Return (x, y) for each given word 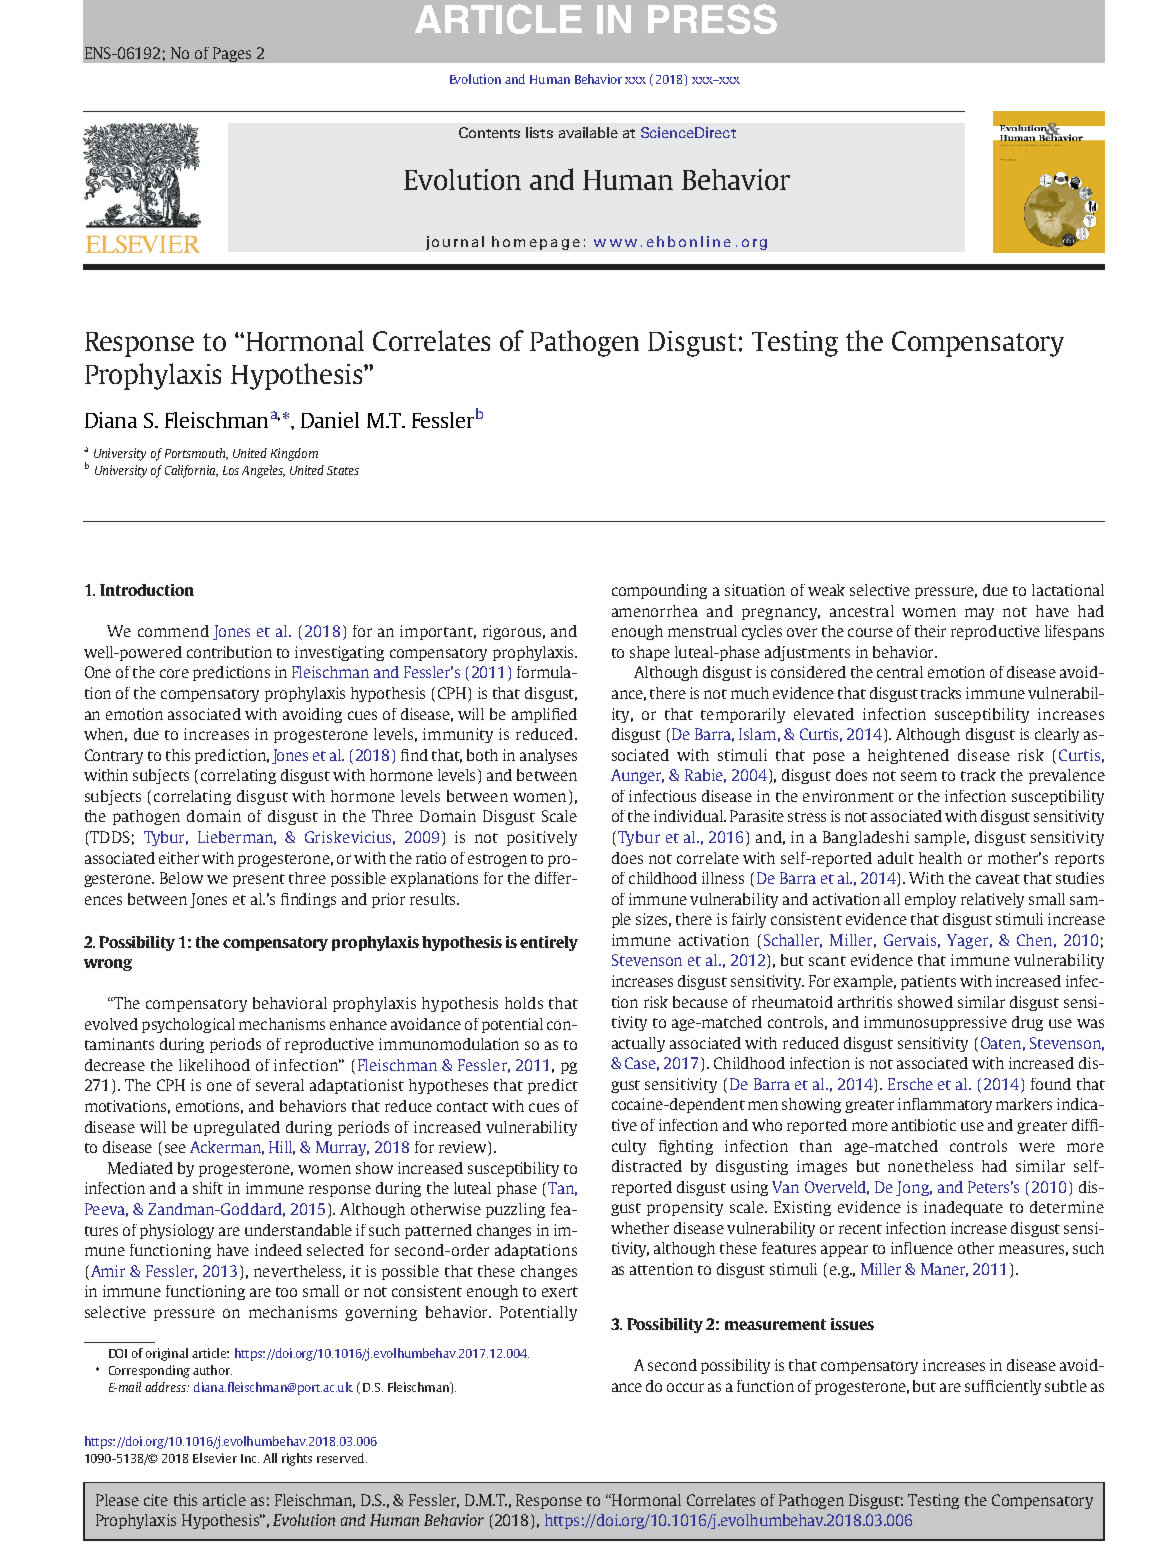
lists (539, 132)
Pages (232, 54)
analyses (548, 756)
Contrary (114, 756)
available (588, 132)
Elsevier (215, 1458)
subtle (1066, 1386)
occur (685, 1387)
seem (919, 776)
